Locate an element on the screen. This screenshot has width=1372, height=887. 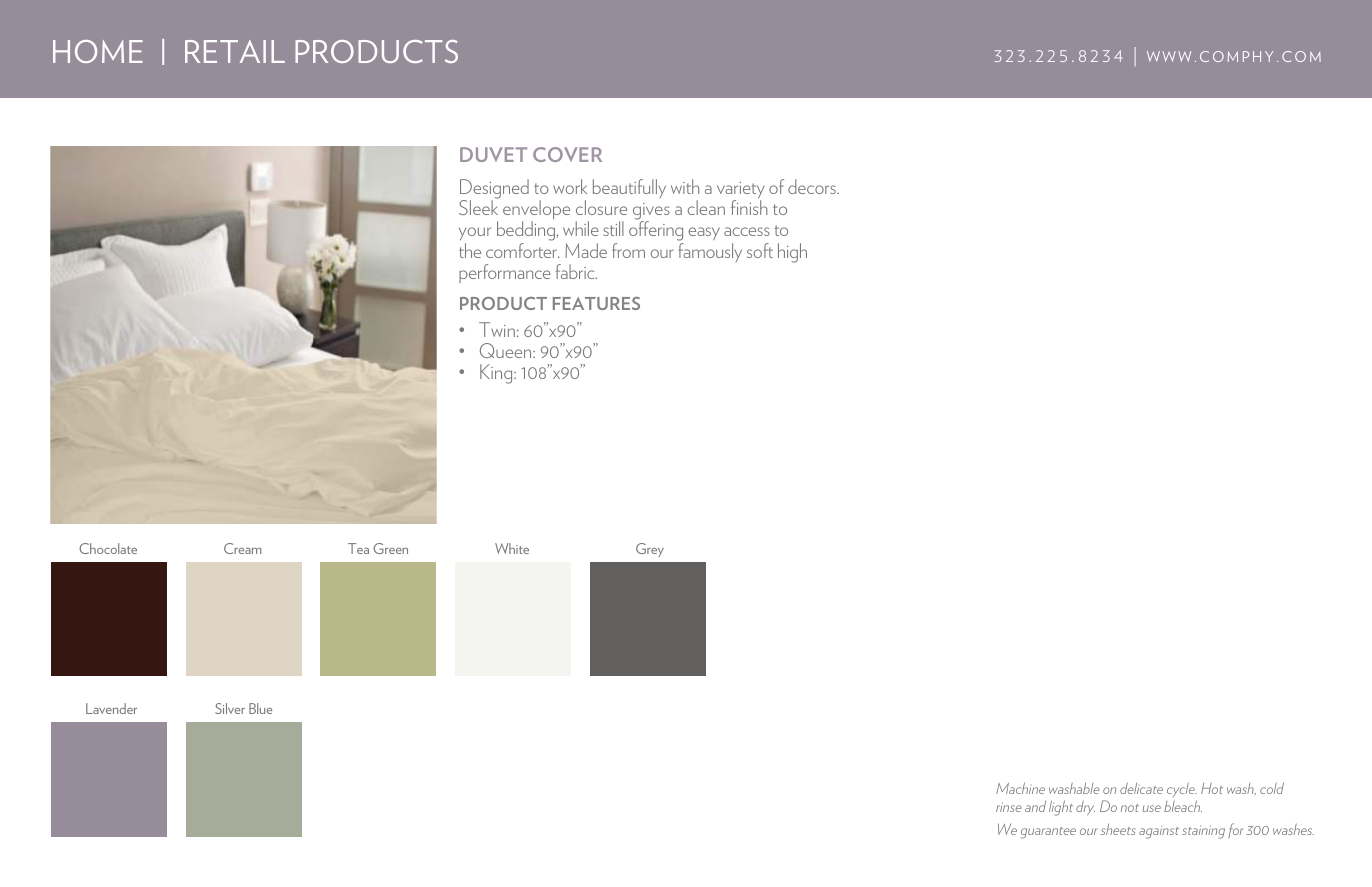
Grey is located at coordinates (650, 550).
